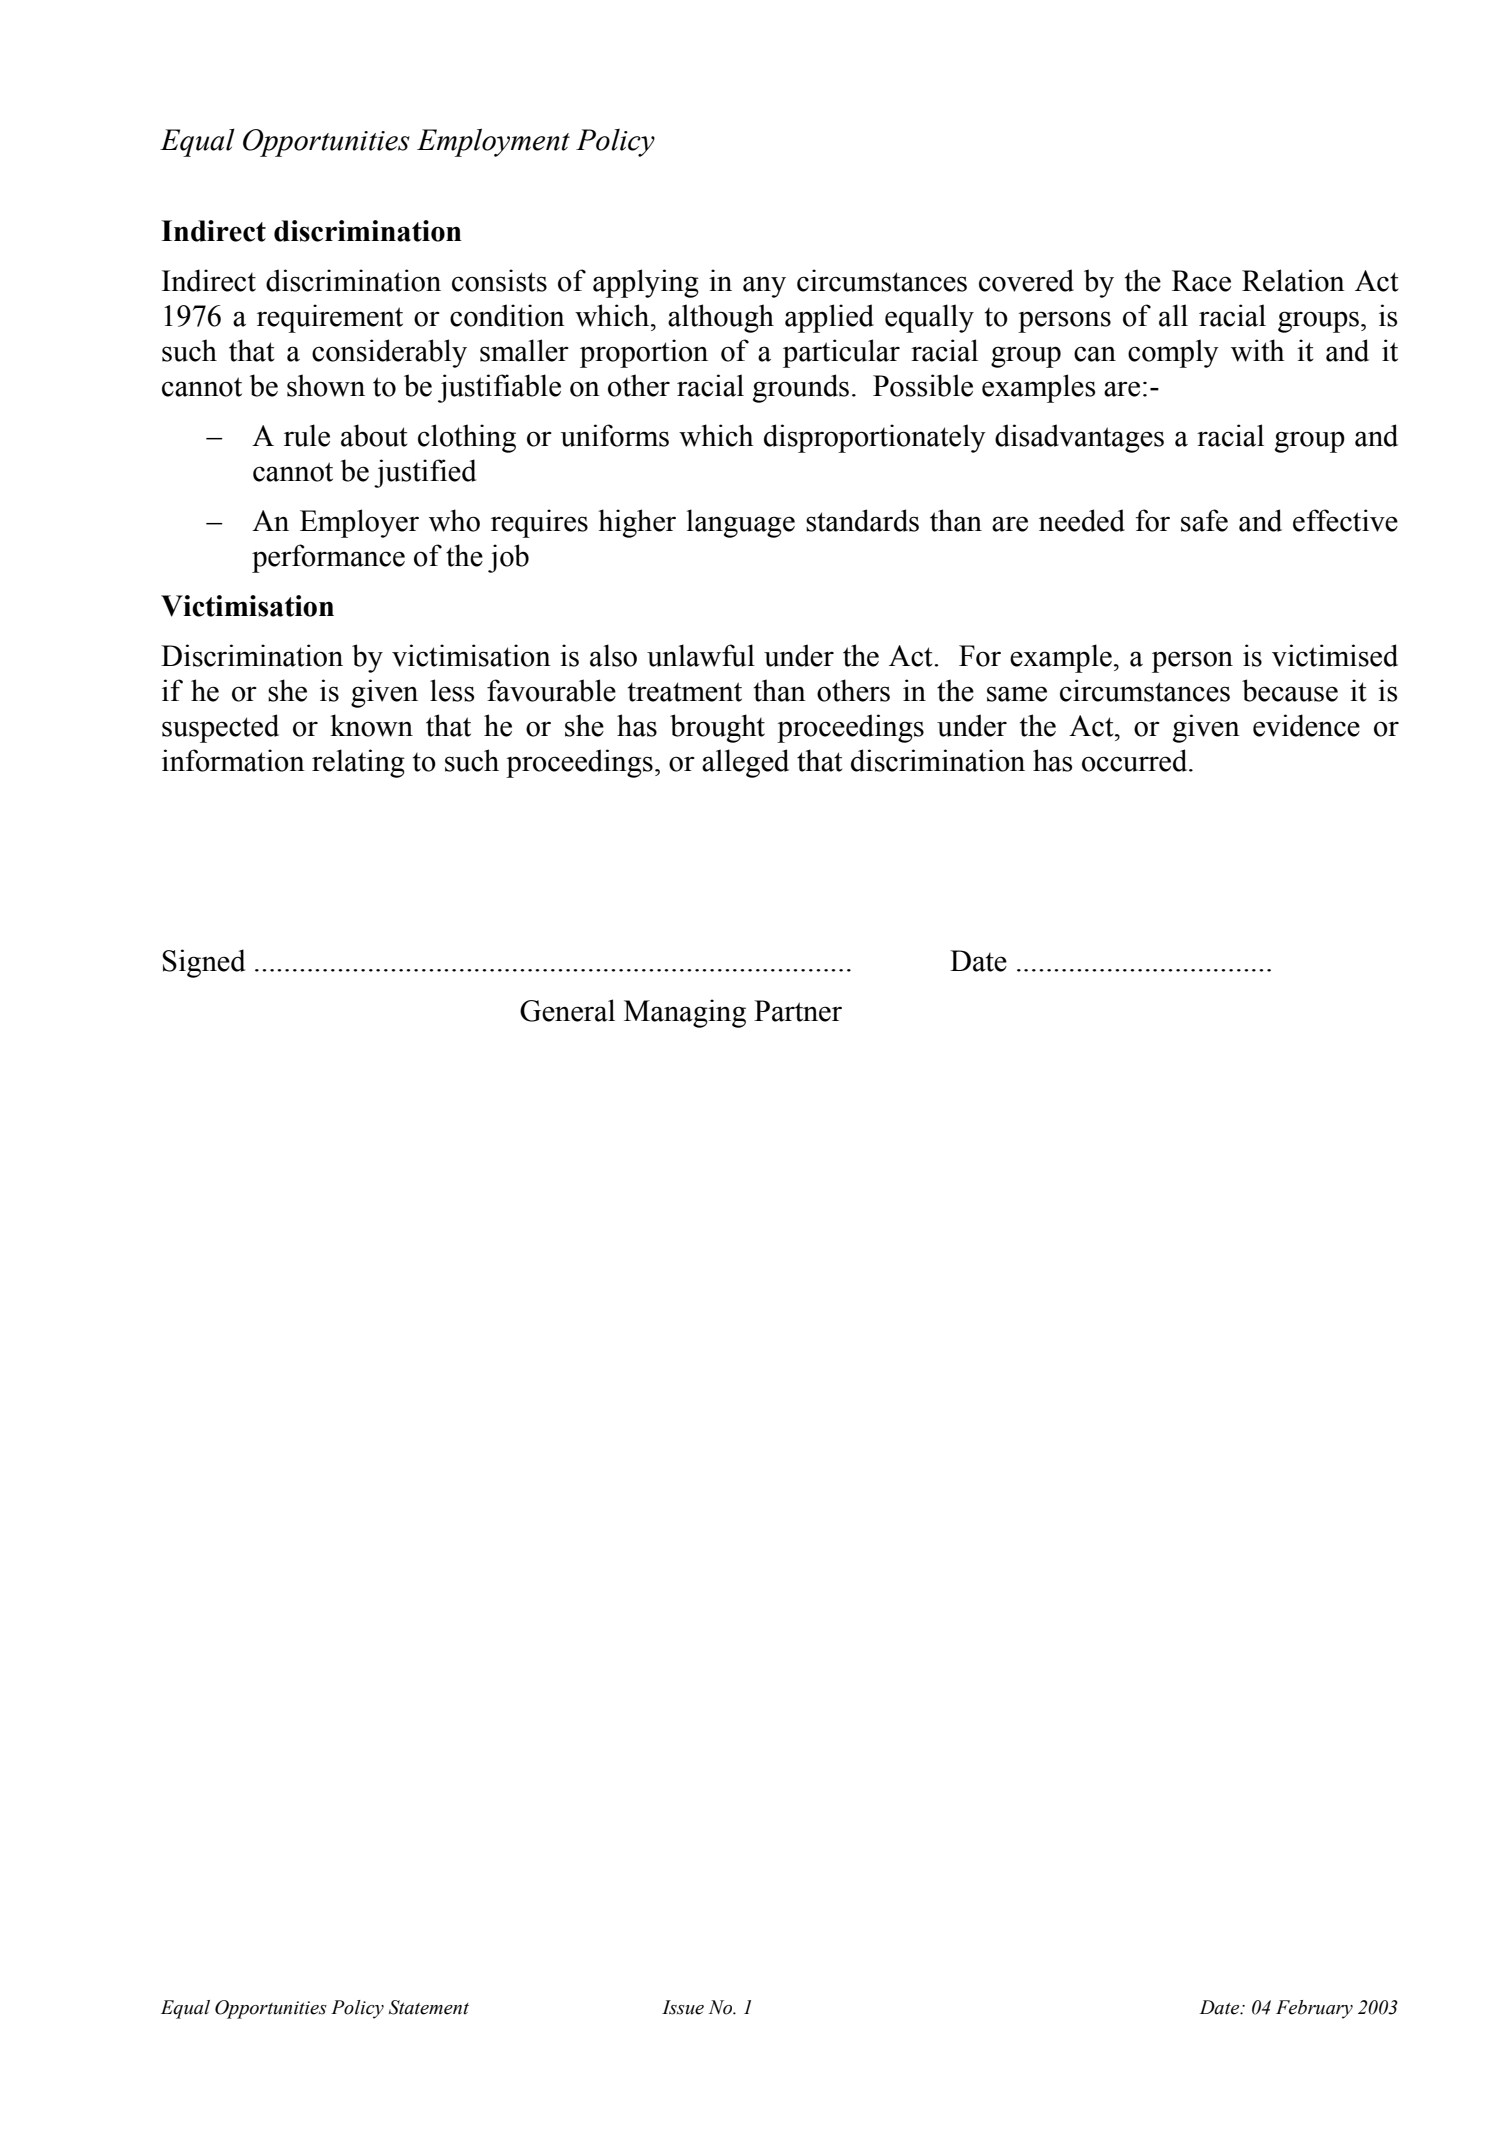 This screenshot has height=2130, width=1505. What do you see at coordinates (204, 963) in the screenshot?
I see `Signed` at bounding box center [204, 963].
